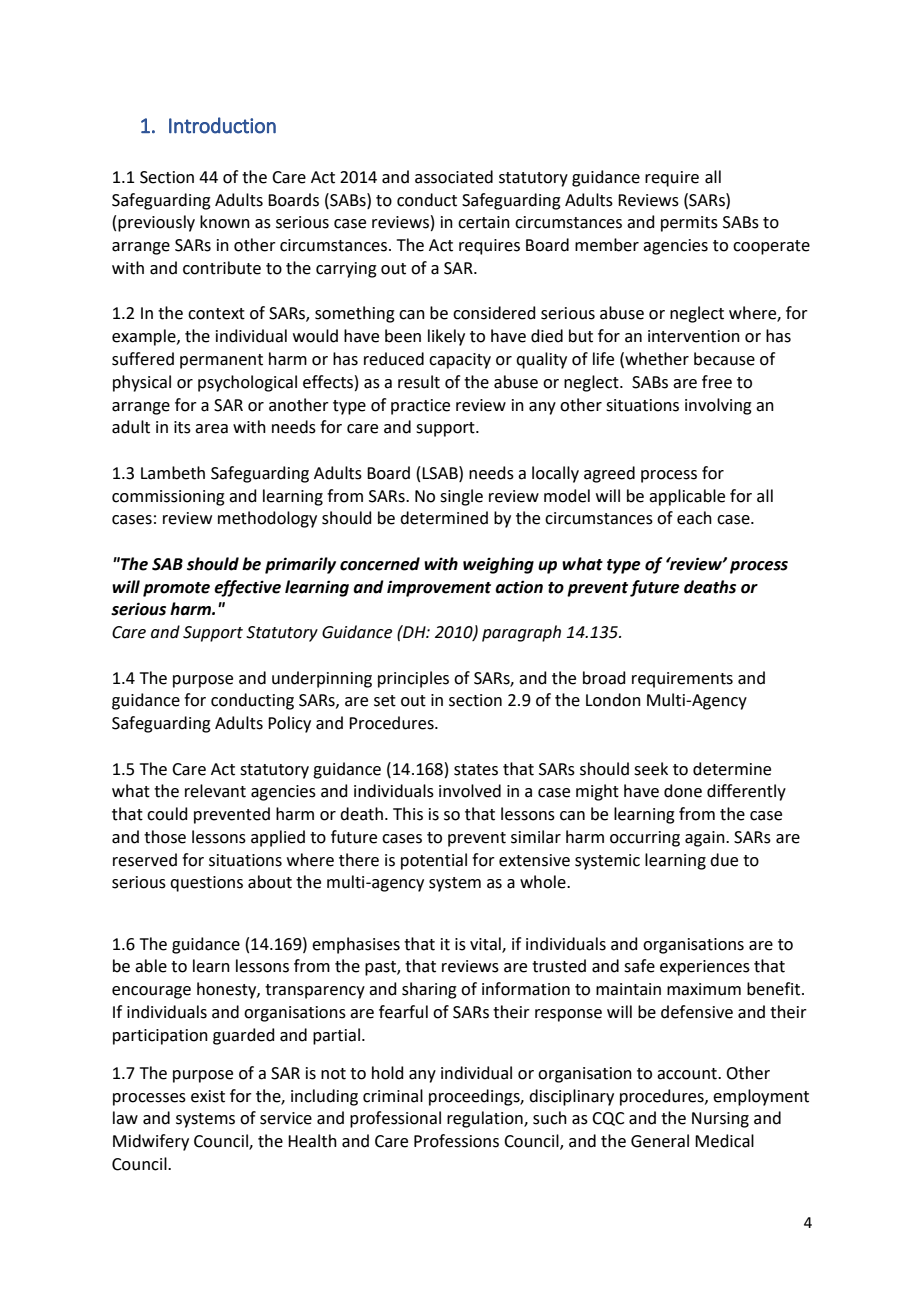  What do you see at coordinates (604, 678) in the screenshot?
I see `broad` at bounding box center [604, 678].
